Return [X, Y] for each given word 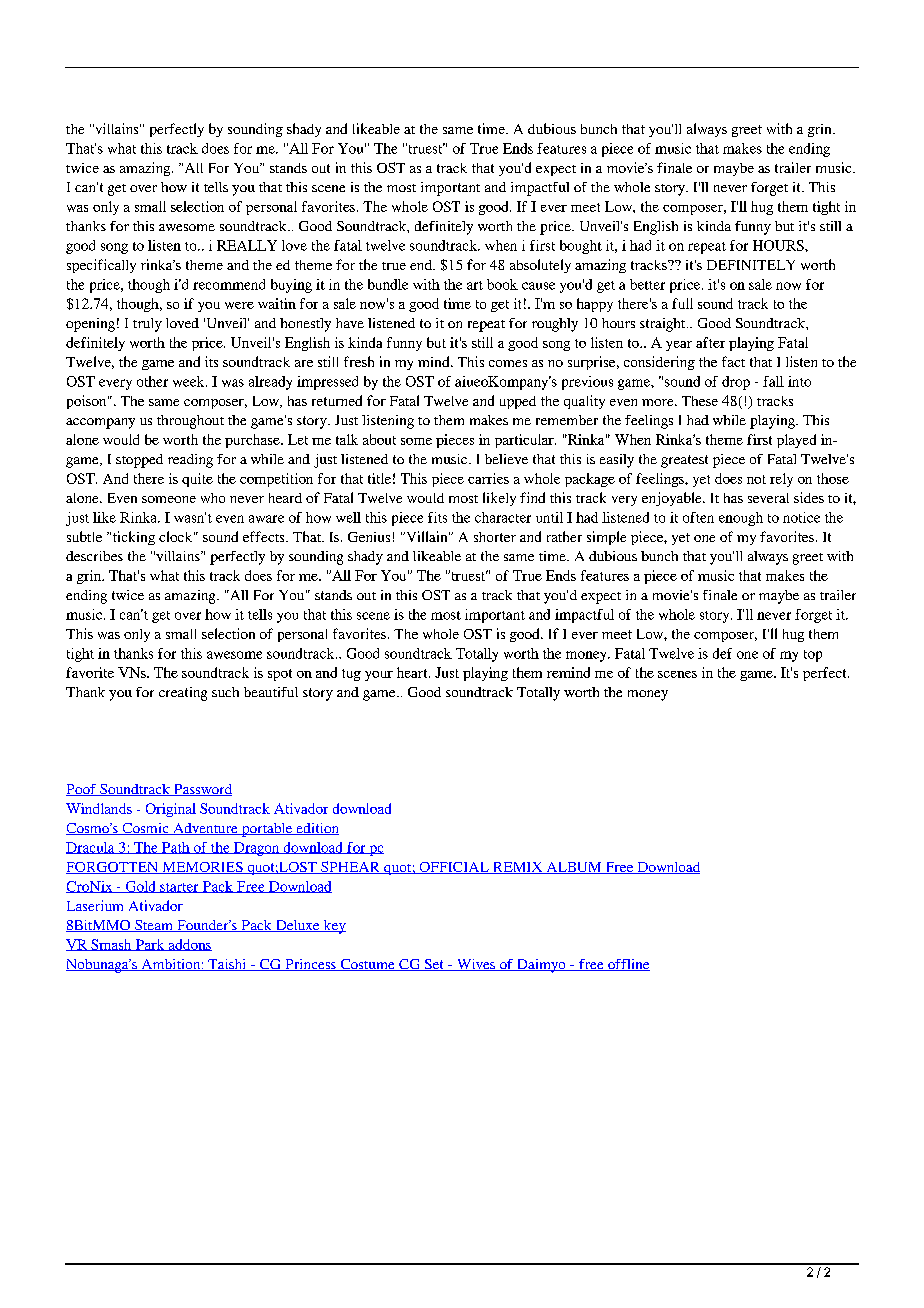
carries [488, 478]
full [682, 303]
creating [183, 694]
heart [413, 672]
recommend [229, 284]
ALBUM [574, 868]
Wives [475, 965]
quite [197, 480]
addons [189, 945]
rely [781, 480]
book [502, 284]
